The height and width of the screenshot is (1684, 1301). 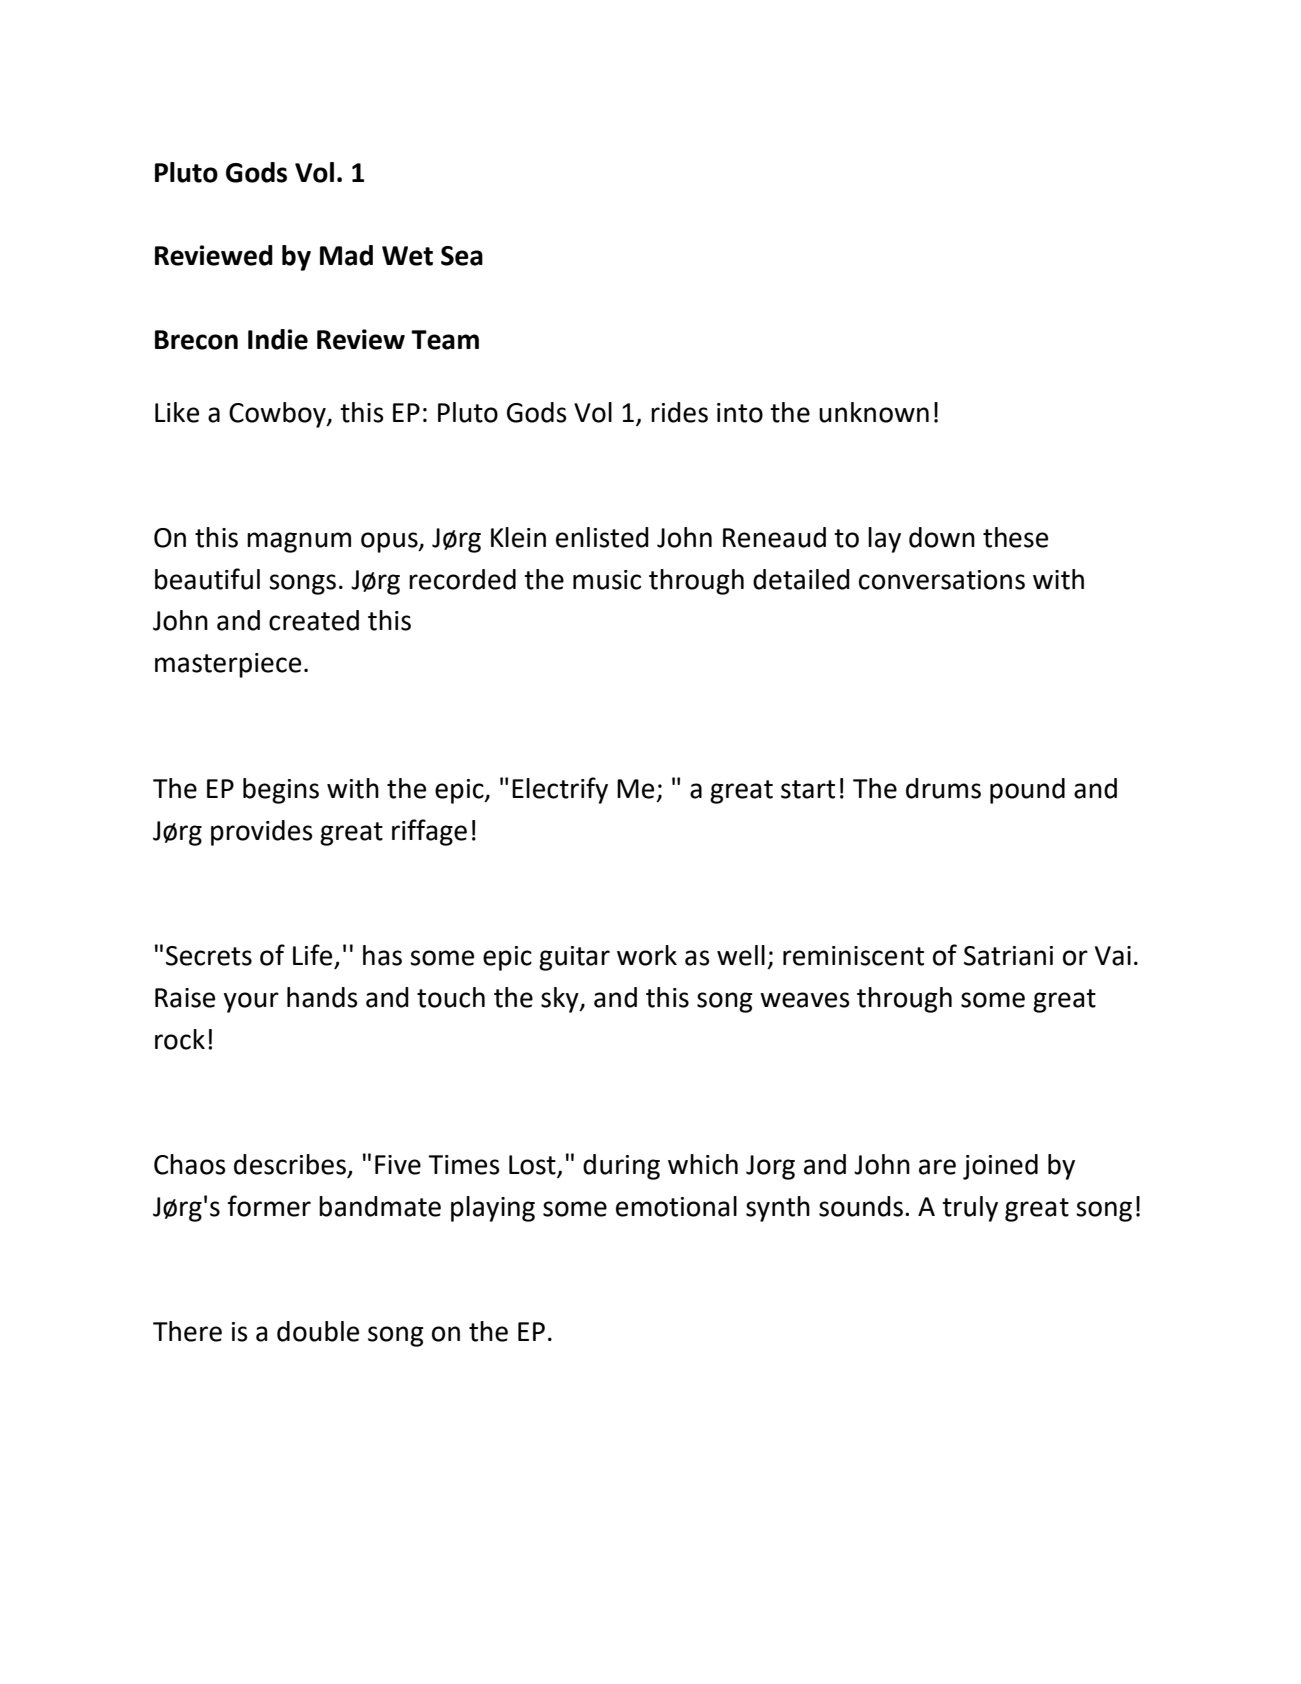 What do you see at coordinates (647, 955) in the screenshot?
I see `work` at bounding box center [647, 955].
